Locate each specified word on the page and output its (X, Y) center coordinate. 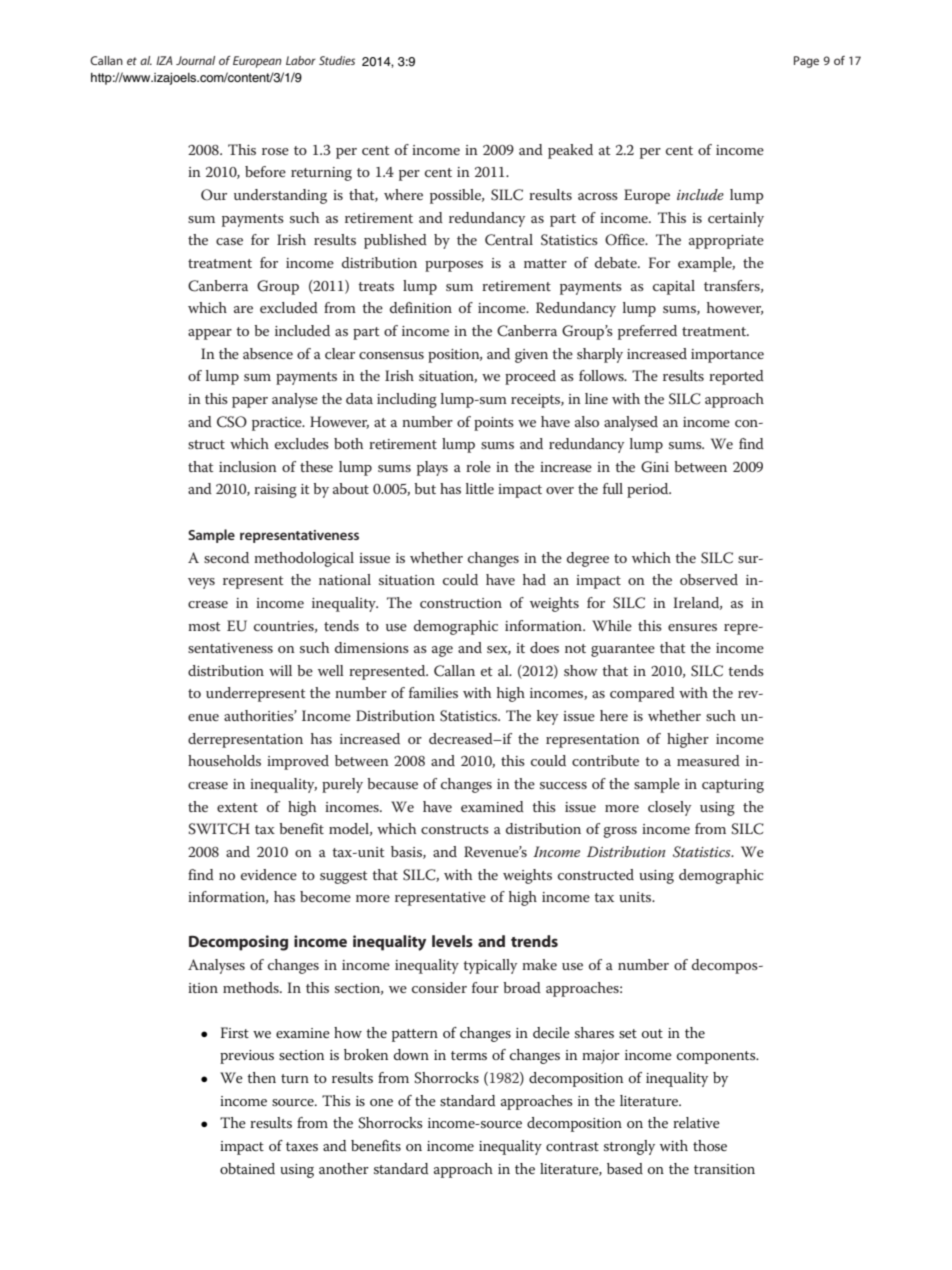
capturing (733, 786)
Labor (301, 60)
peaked (570, 151)
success (563, 785)
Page (806, 62)
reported (736, 377)
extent (237, 807)
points (494, 424)
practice (278, 424)
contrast (572, 1146)
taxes (302, 1146)
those (710, 1145)
